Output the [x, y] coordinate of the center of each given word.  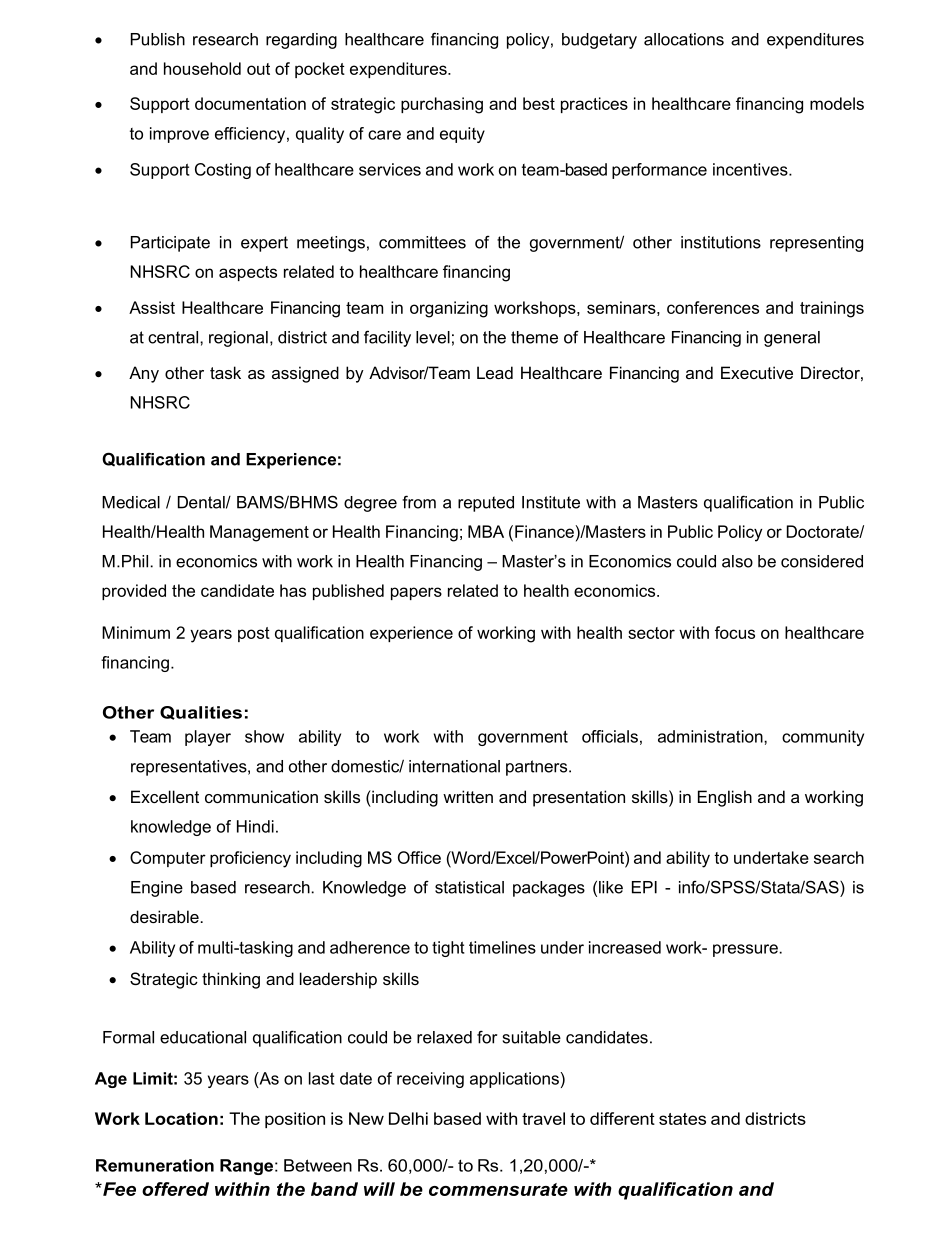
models [837, 103]
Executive [757, 372]
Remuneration [155, 1165]
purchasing [442, 105]
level [433, 337]
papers [416, 593]
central [174, 337]
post [254, 634]
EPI [644, 887]
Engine [157, 889]
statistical [469, 887]
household [202, 68]
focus [735, 632]
